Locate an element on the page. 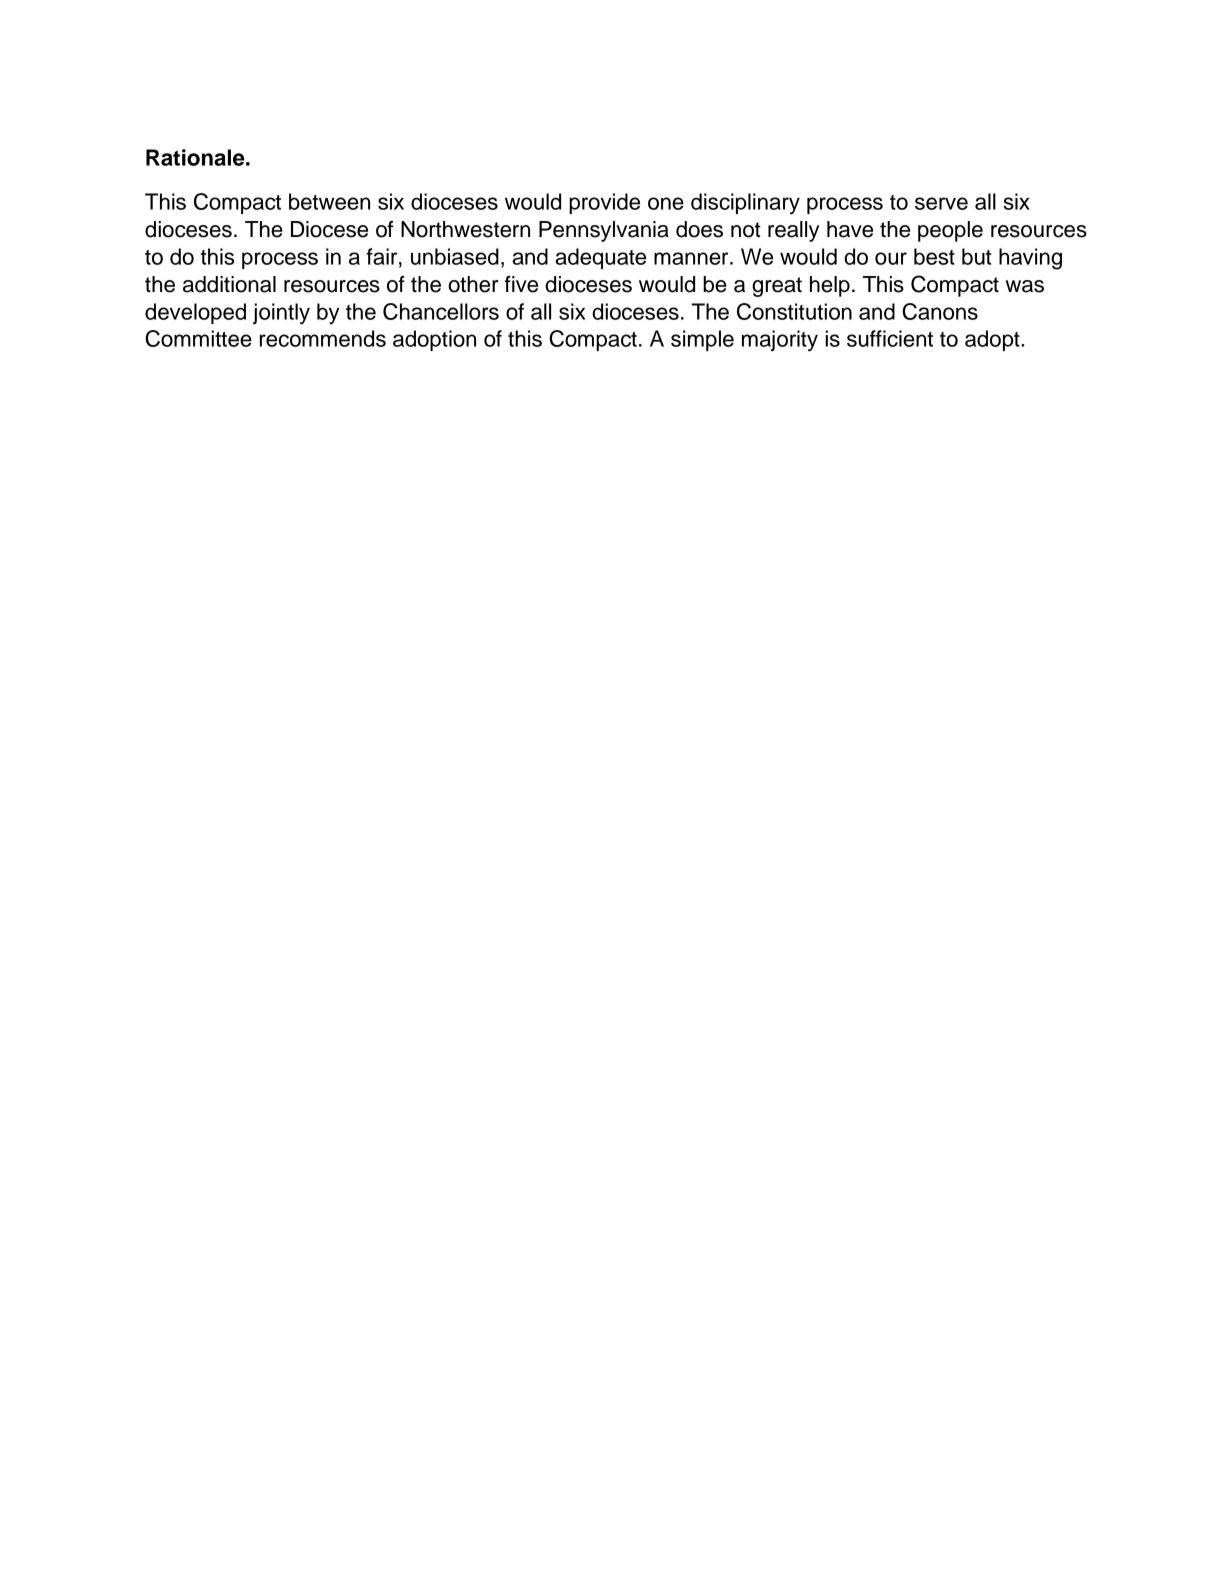  jointly is located at coordinates (281, 314).
